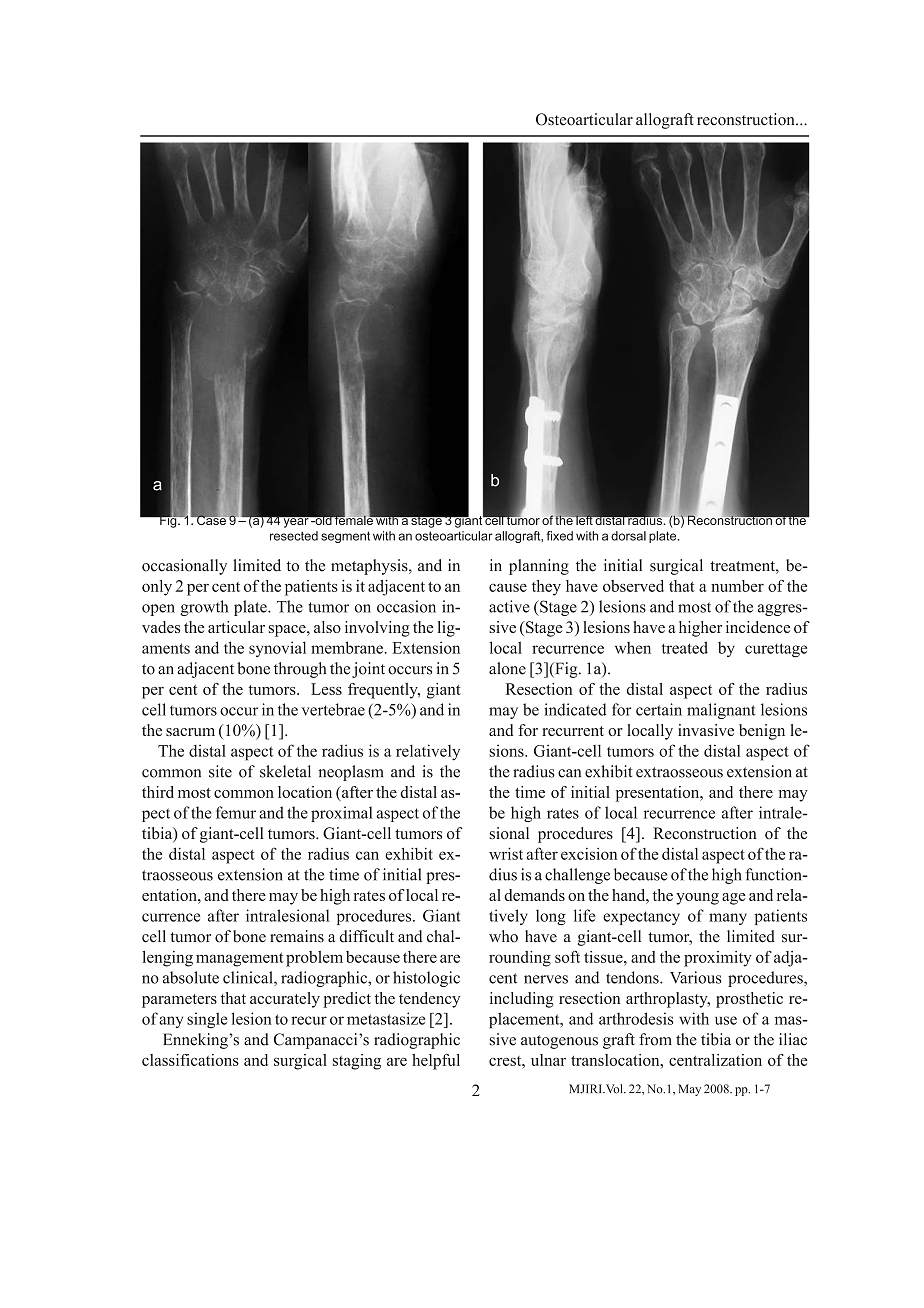 The height and width of the page is (1308, 924). What do you see at coordinates (436, 1062) in the page?
I see `helpful` at bounding box center [436, 1062].
